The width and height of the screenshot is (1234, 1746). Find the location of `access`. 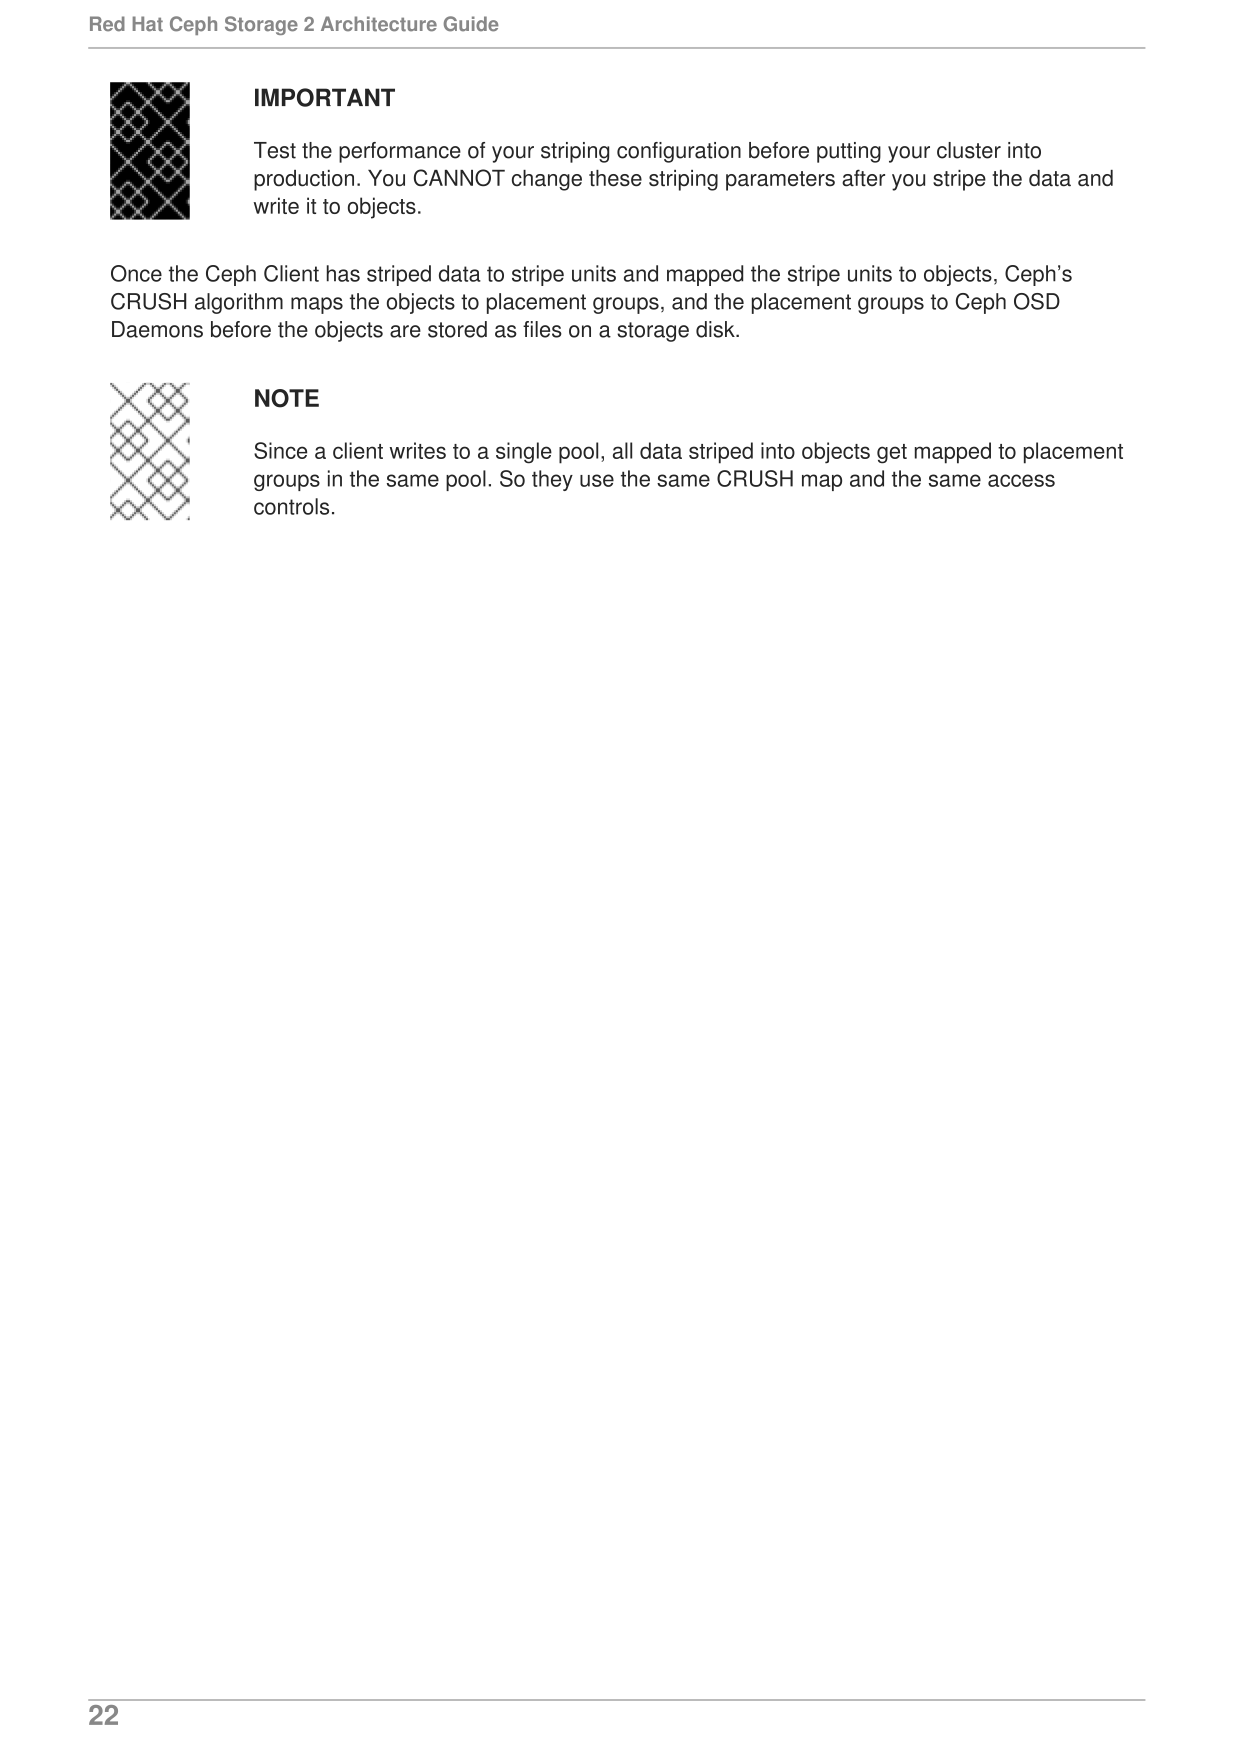

access is located at coordinates (1021, 480).
